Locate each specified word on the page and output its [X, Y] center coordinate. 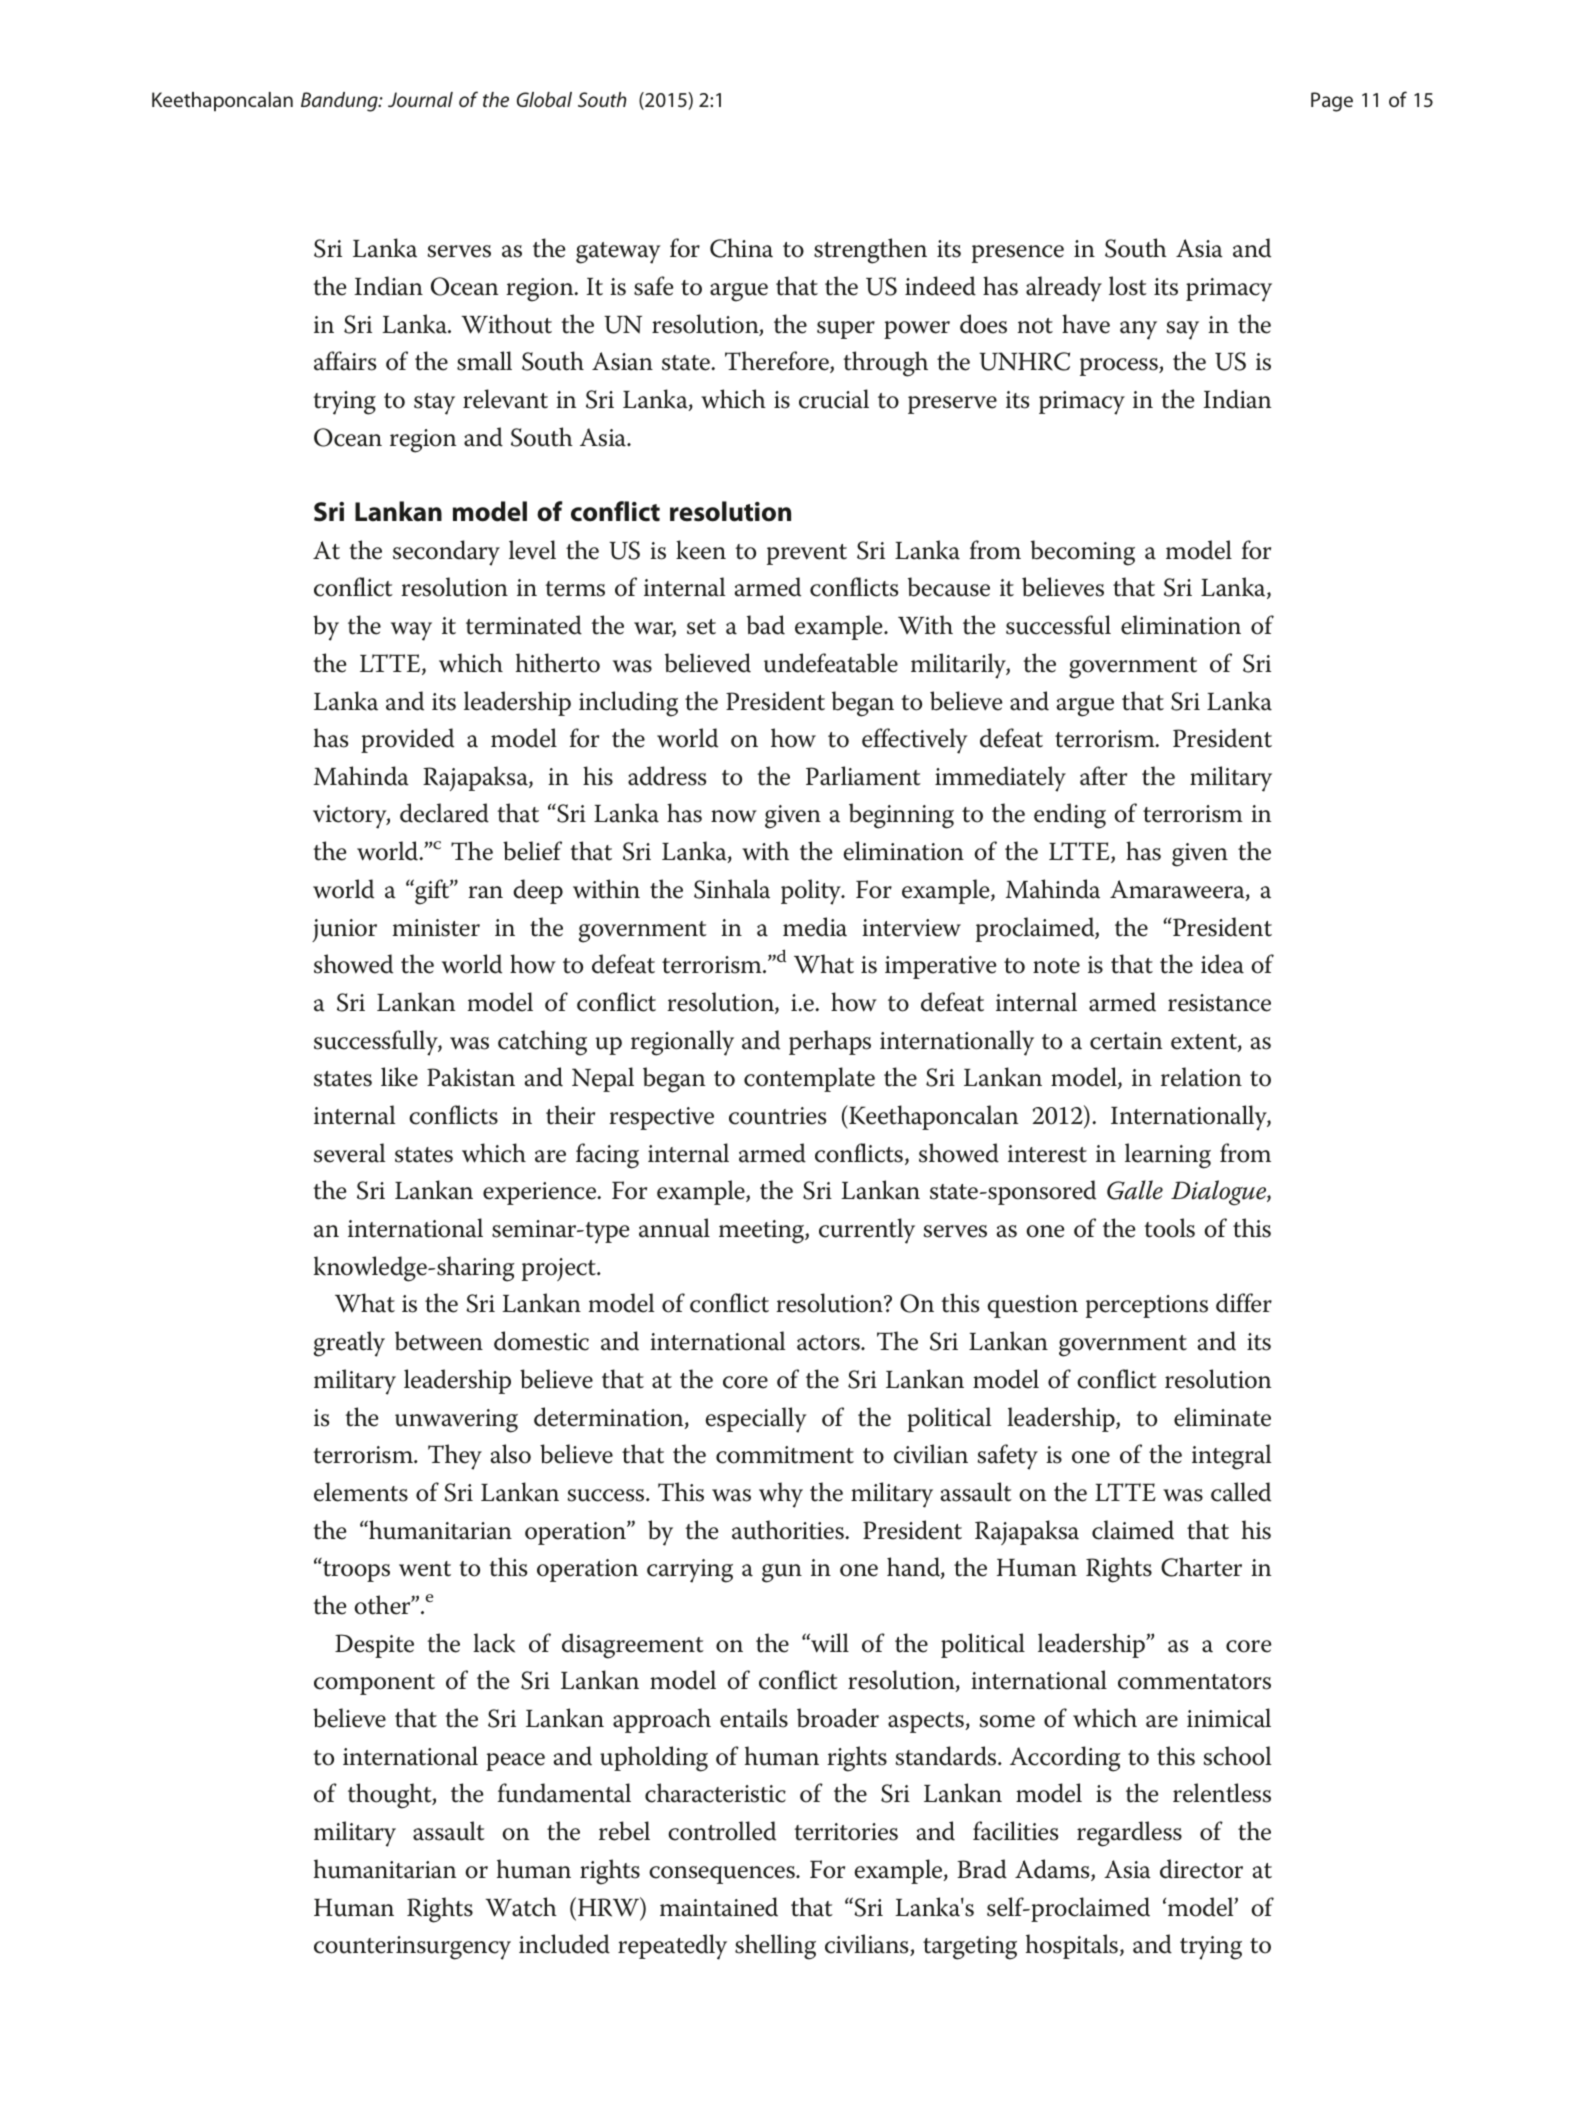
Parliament [863, 776]
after [1103, 776]
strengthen [870, 251]
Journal [420, 99]
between [439, 1341]
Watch [521, 1907]
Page [1332, 102]
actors [829, 1343]
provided [407, 740]
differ [1244, 1303]
